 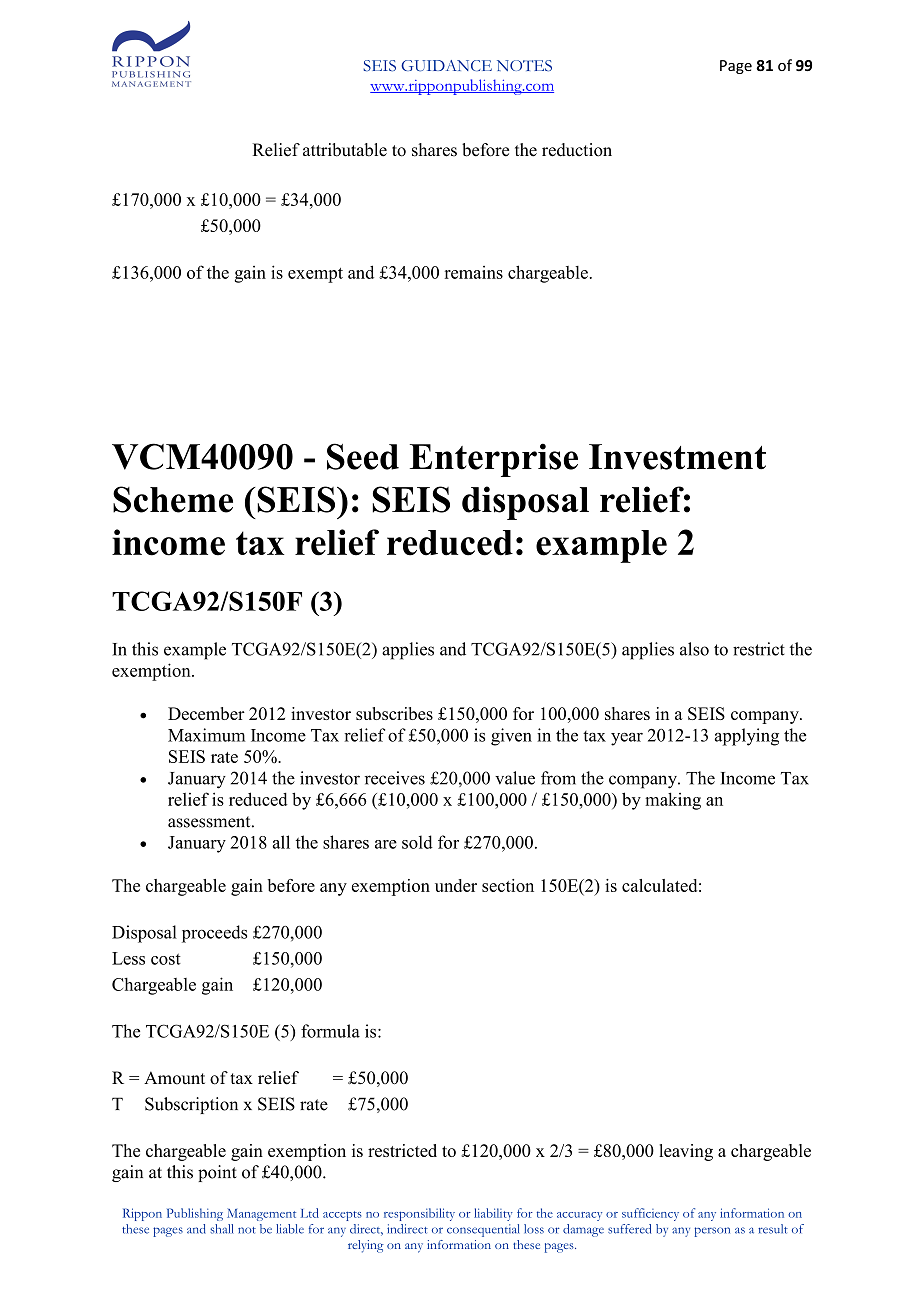 What do you see at coordinates (206, 713) in the screenshot?
I see `December` at bounding box center [206, 713].
